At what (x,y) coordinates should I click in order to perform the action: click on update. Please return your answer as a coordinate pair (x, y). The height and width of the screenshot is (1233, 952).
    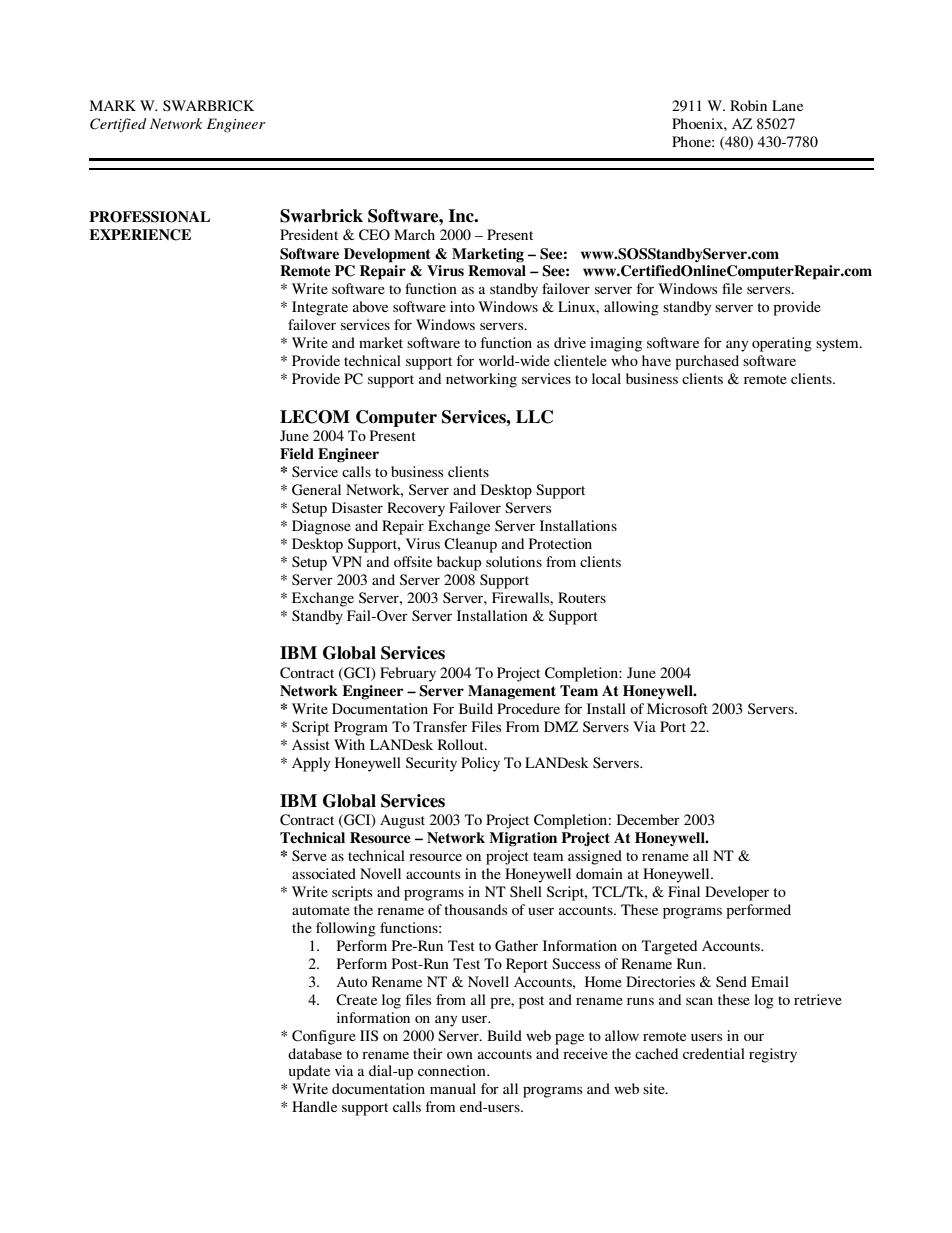
    Looking at the image, I should click on (309, 1072).
